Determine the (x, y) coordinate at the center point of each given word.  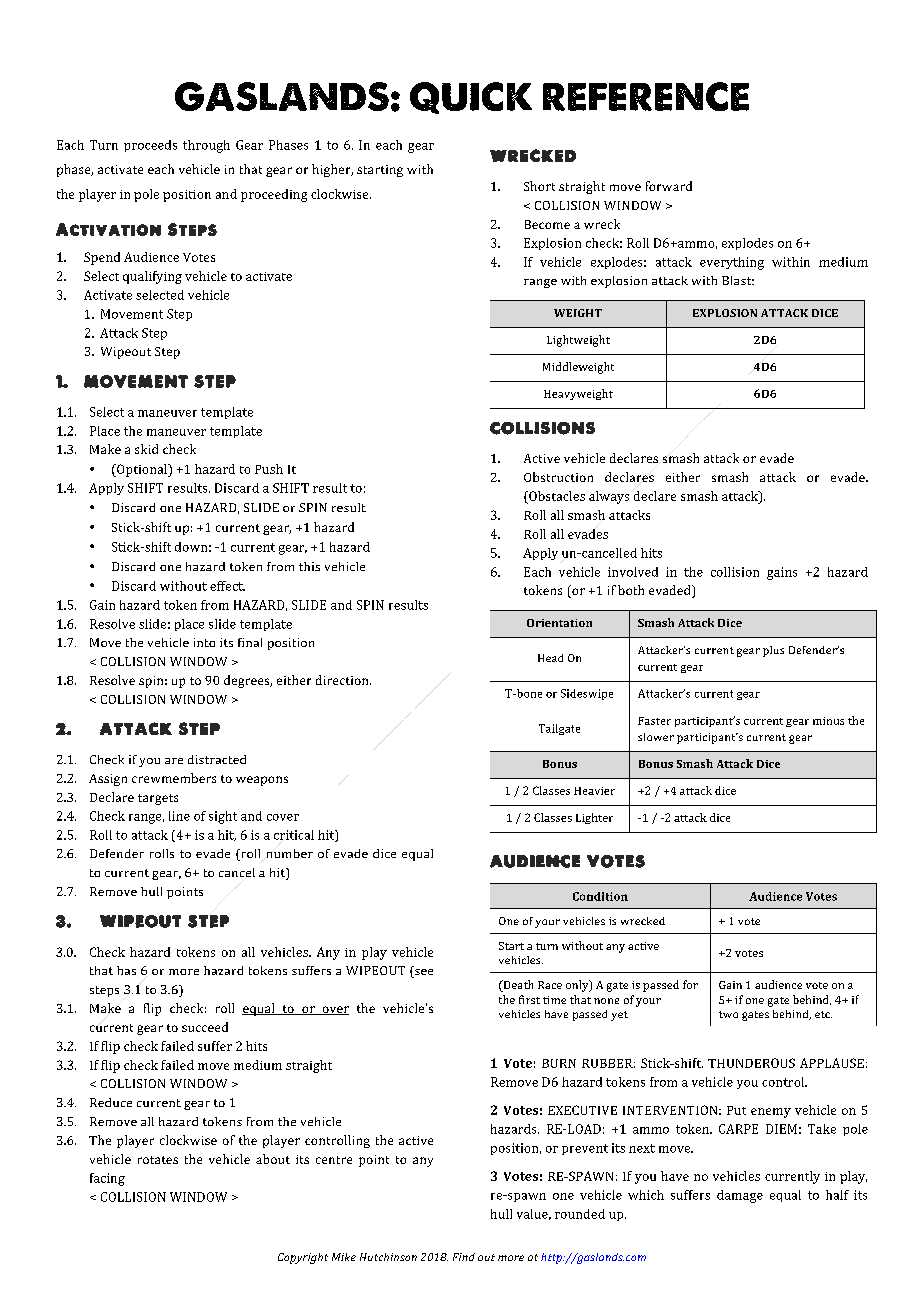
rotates (158, 1160)
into (204, 642)
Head (550, 658)
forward (669, 186)
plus (773, 651)
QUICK (471, 98)
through (206, 146)
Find (464, 1257)
